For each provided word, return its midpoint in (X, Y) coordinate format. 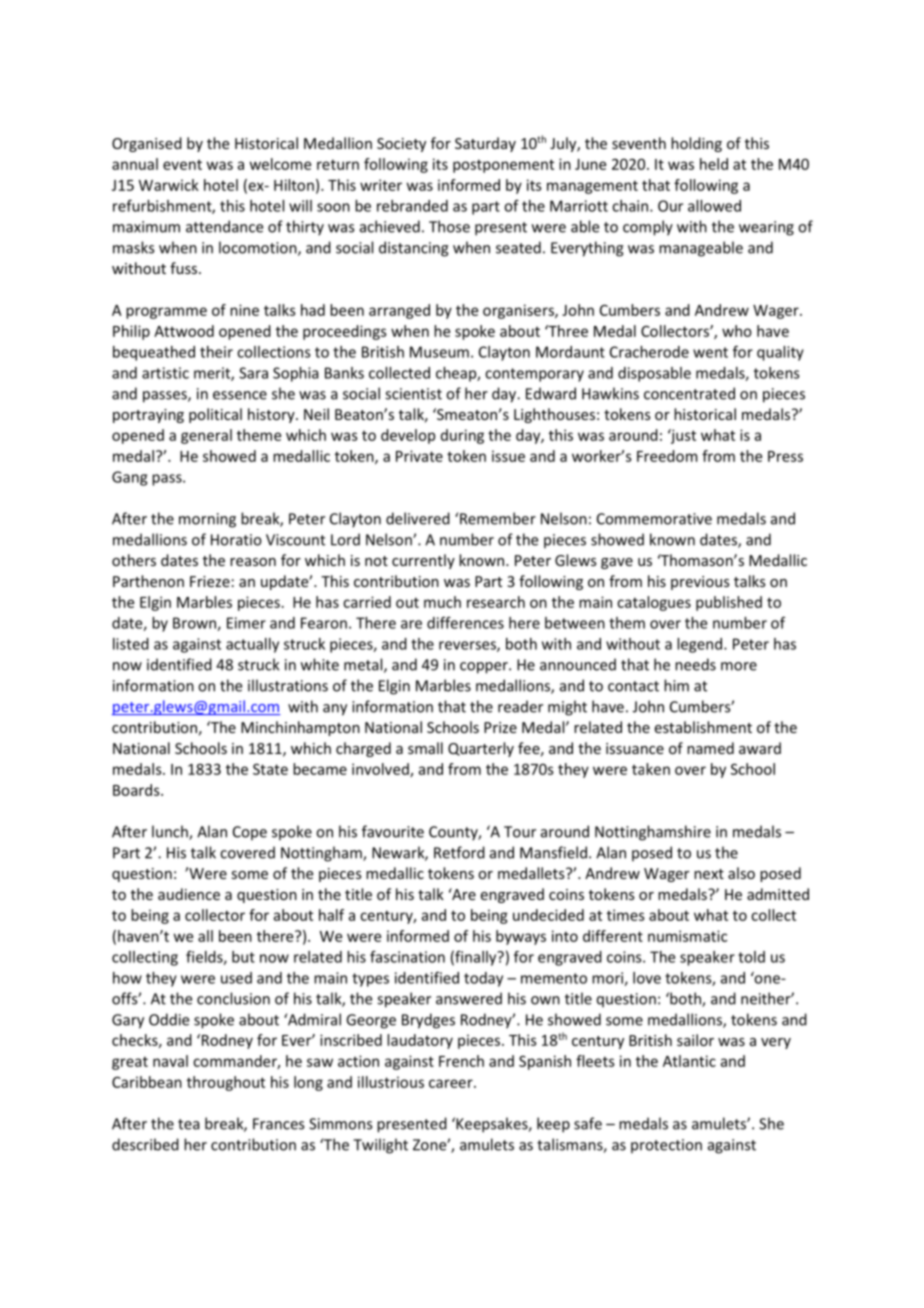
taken (651, 769)
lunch (171, 832)
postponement (503, 166)
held (714, 164)
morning (207, 520)
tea (189, 1124)
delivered (418, 518)
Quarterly (481, 749)
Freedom (667, 456)
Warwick (169, 185)
